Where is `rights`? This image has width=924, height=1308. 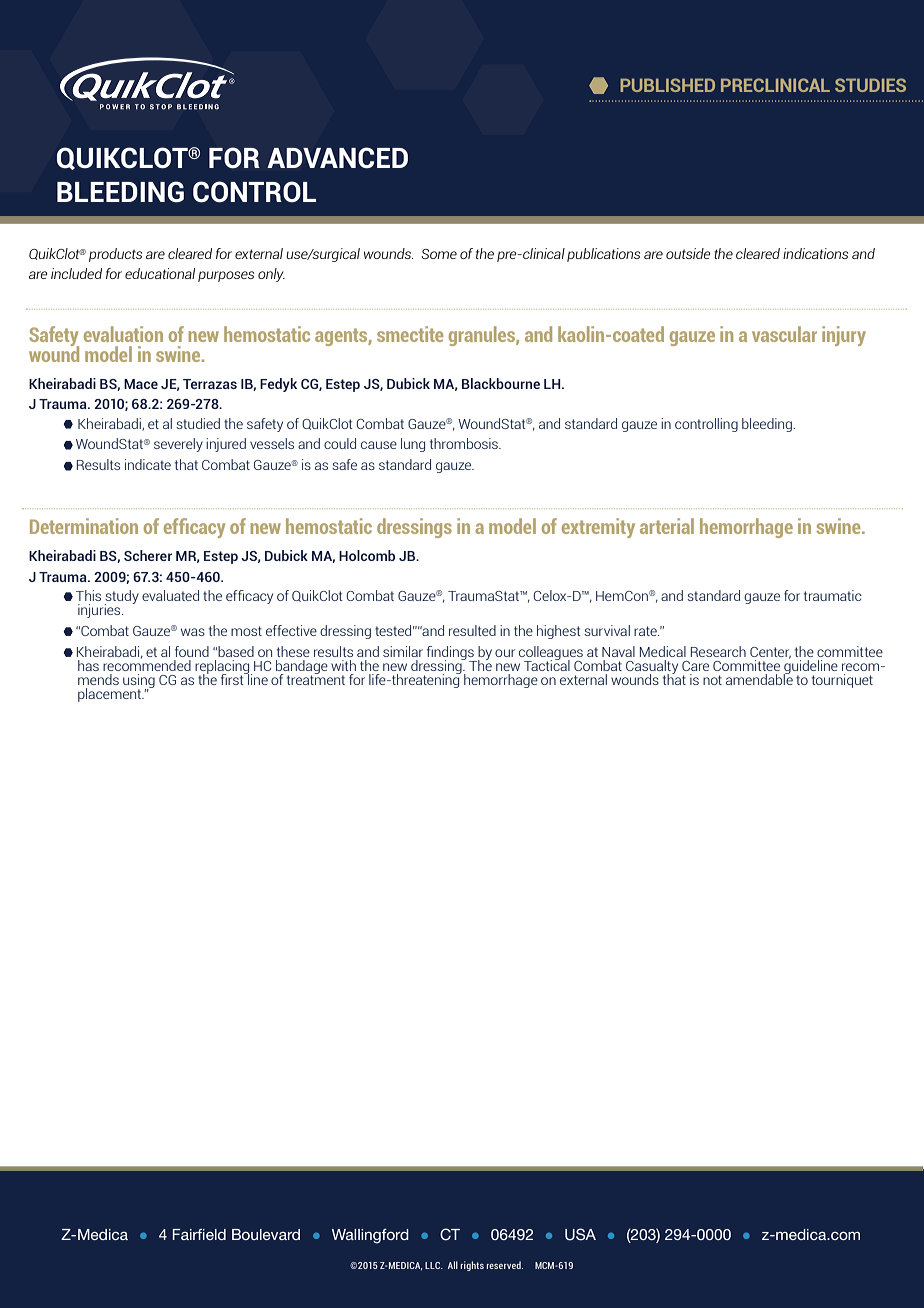
rights is located at coordinates (472, 1266).
